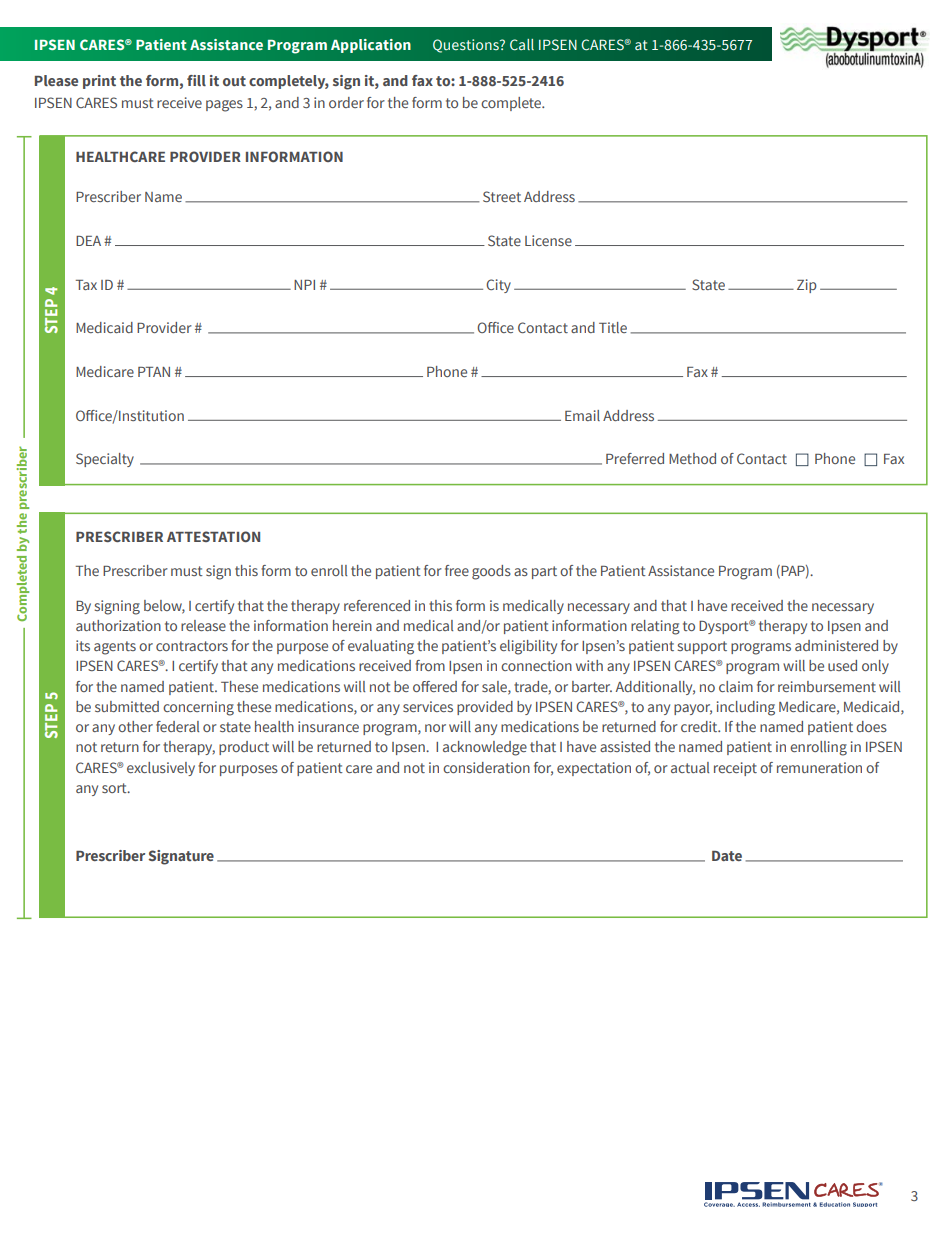 The image size is (952, 1233). I want to click on Email, so click(582, 415).
